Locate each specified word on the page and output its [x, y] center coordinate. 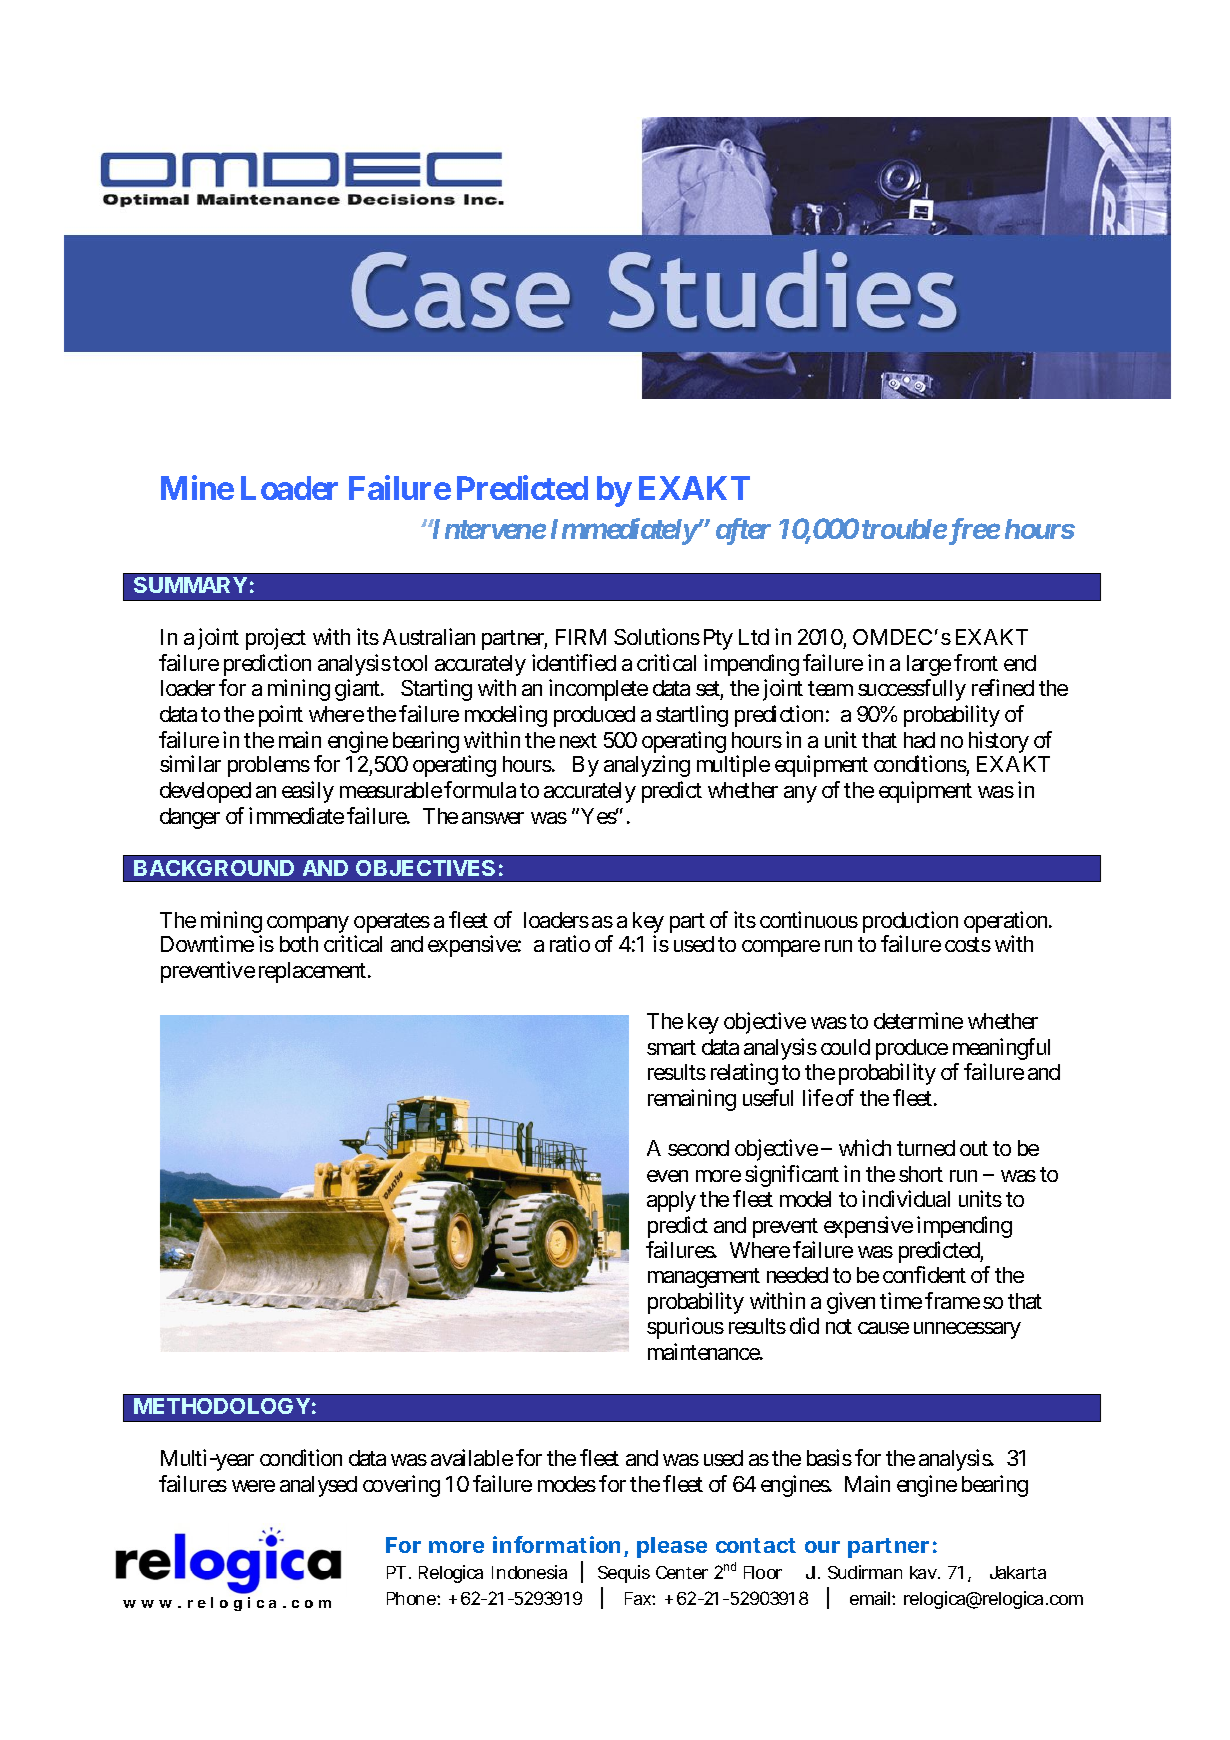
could [845, 1047]
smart [671, 1047]
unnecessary [967, 1330]
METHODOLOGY [222, 1406]
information [556, 1544]
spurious [685, 1328]
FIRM [581, 637]
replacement [312, 972]
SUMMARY [190, 585]
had [919, 740]
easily [308, 792]
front [976, 662]
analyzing [647, 766]
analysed [318, 1486]
